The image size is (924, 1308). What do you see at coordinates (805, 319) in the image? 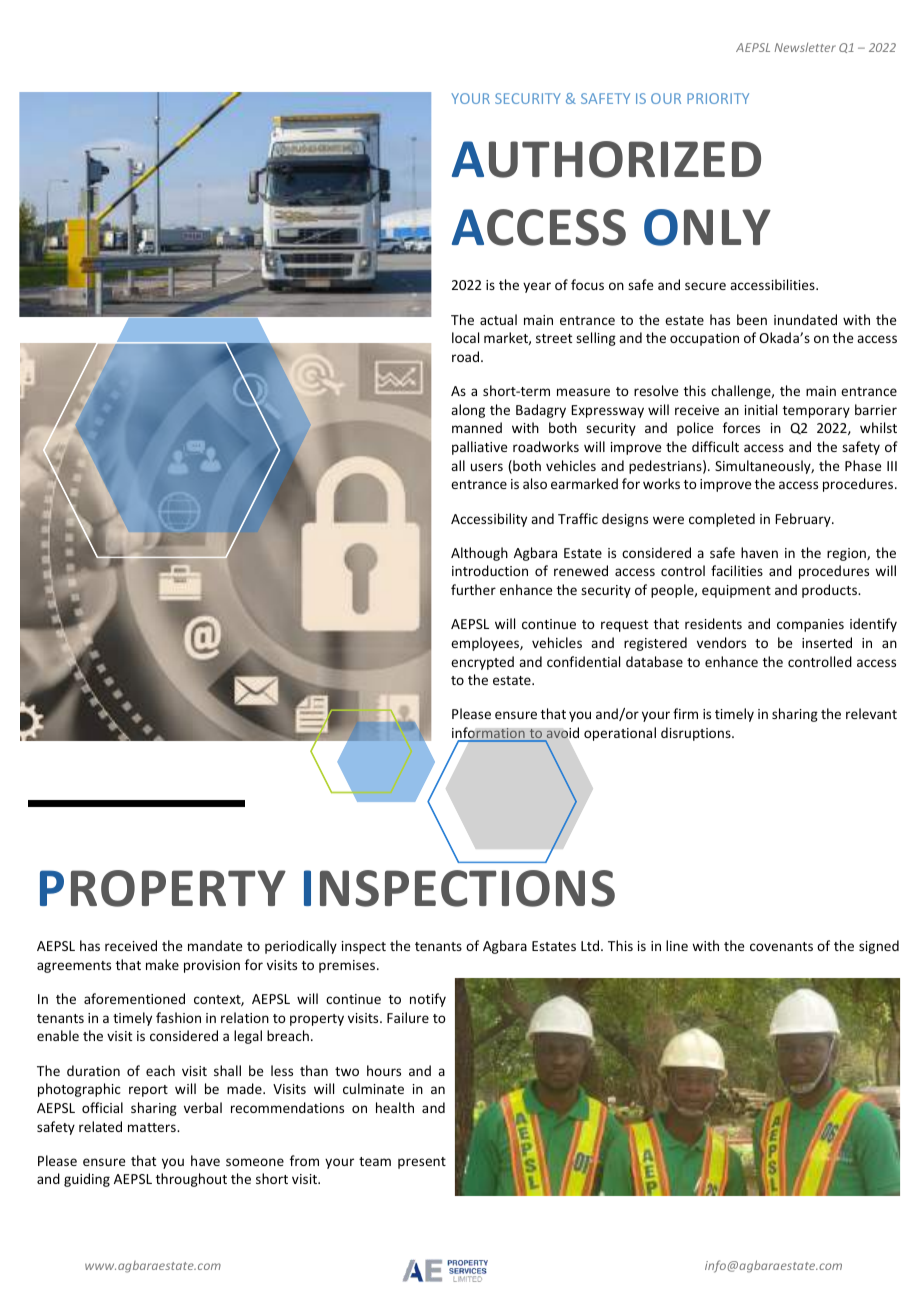
I see `inundated` at bounding box center [805, 319].
